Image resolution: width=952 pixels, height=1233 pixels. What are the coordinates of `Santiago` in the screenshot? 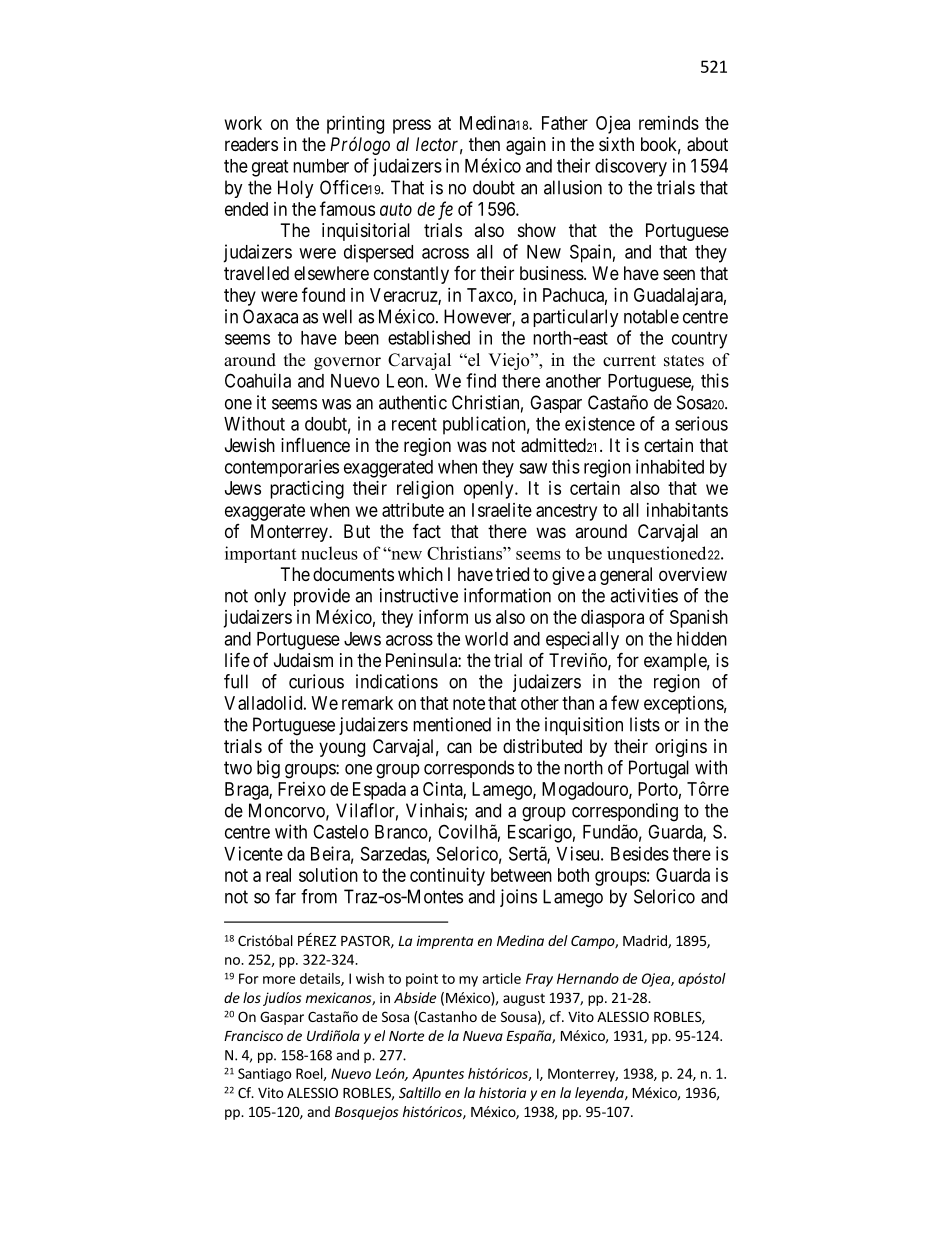 It's located at (264, 1075).
